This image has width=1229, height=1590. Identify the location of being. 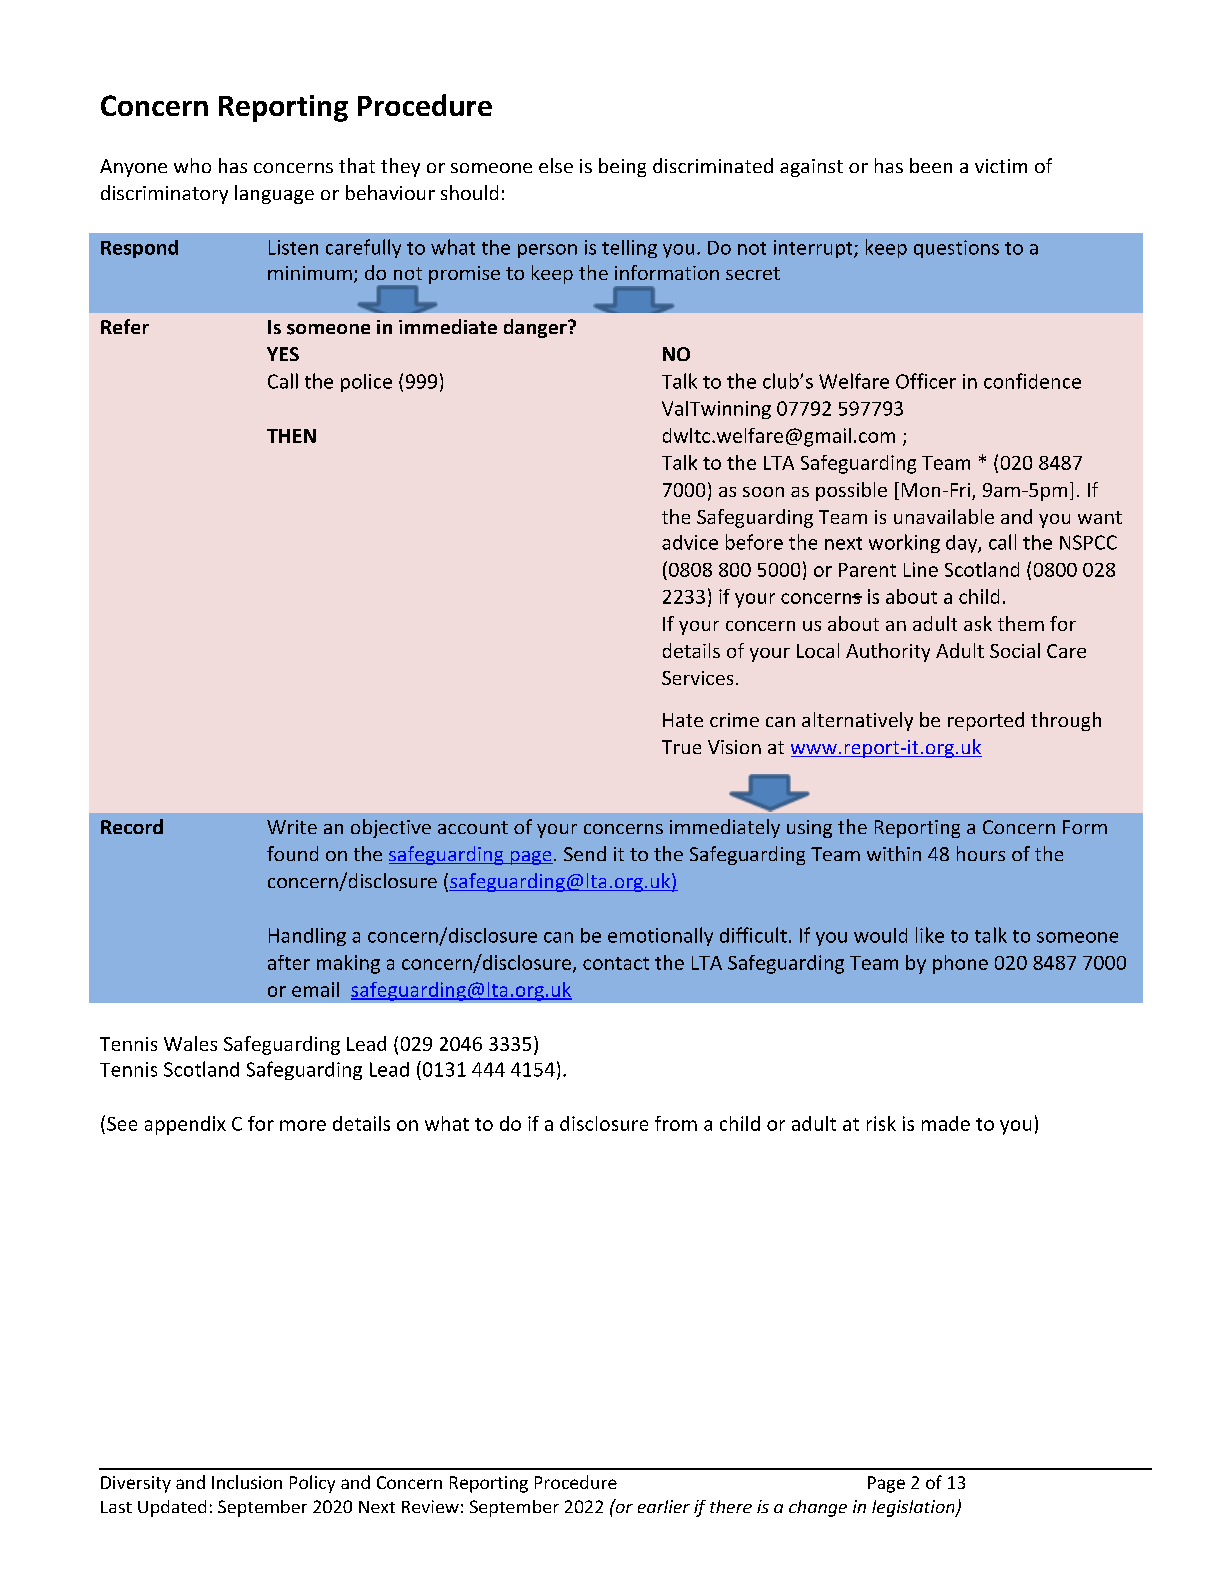
(622, 167).
